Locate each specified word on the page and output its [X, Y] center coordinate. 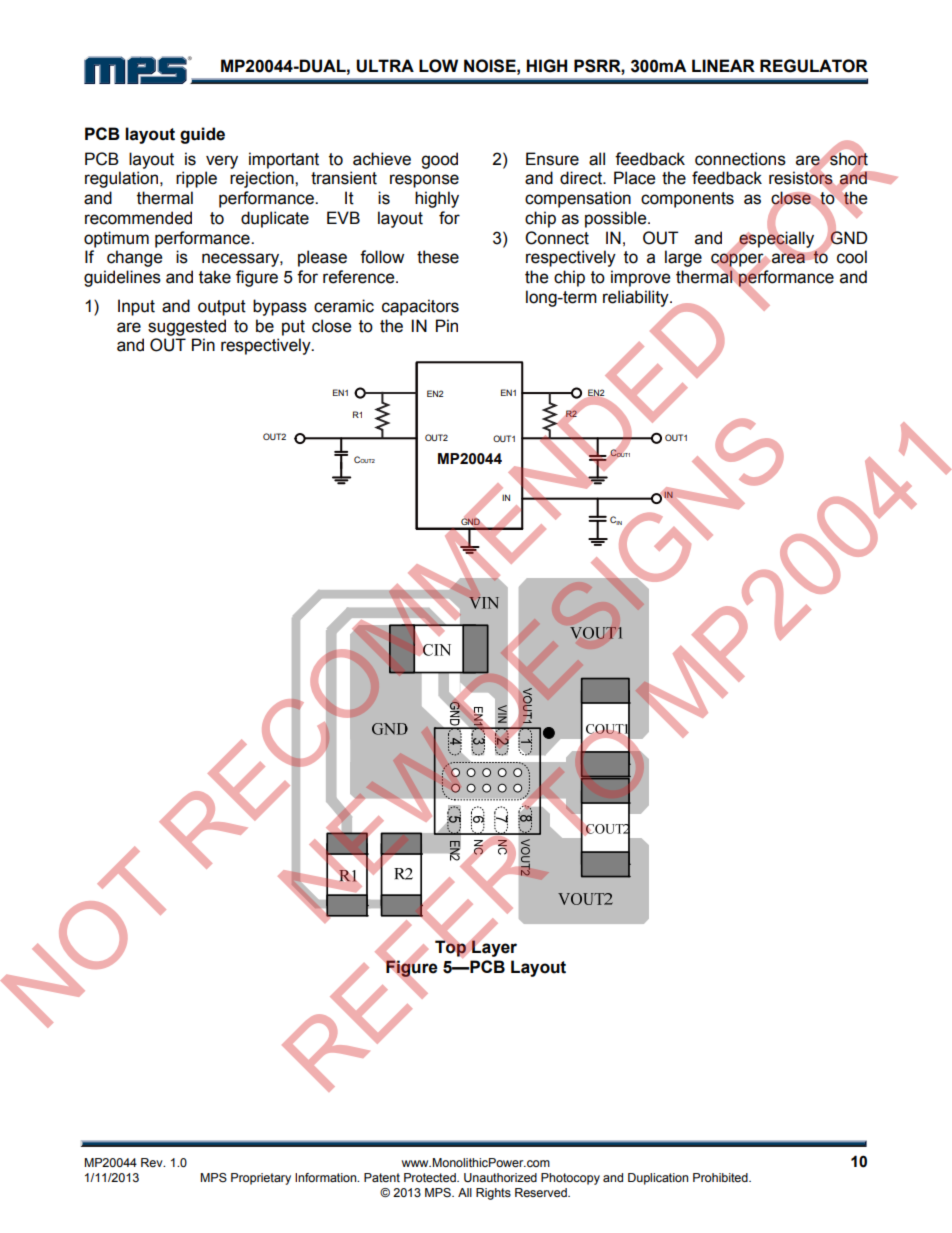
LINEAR [723, 65]
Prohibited [721, 1177]
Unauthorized [500, 1178]
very [222, 162]
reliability [637, 298]
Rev [153, 1162]
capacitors [420, 307]
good [439, 160]
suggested [187, 327]
